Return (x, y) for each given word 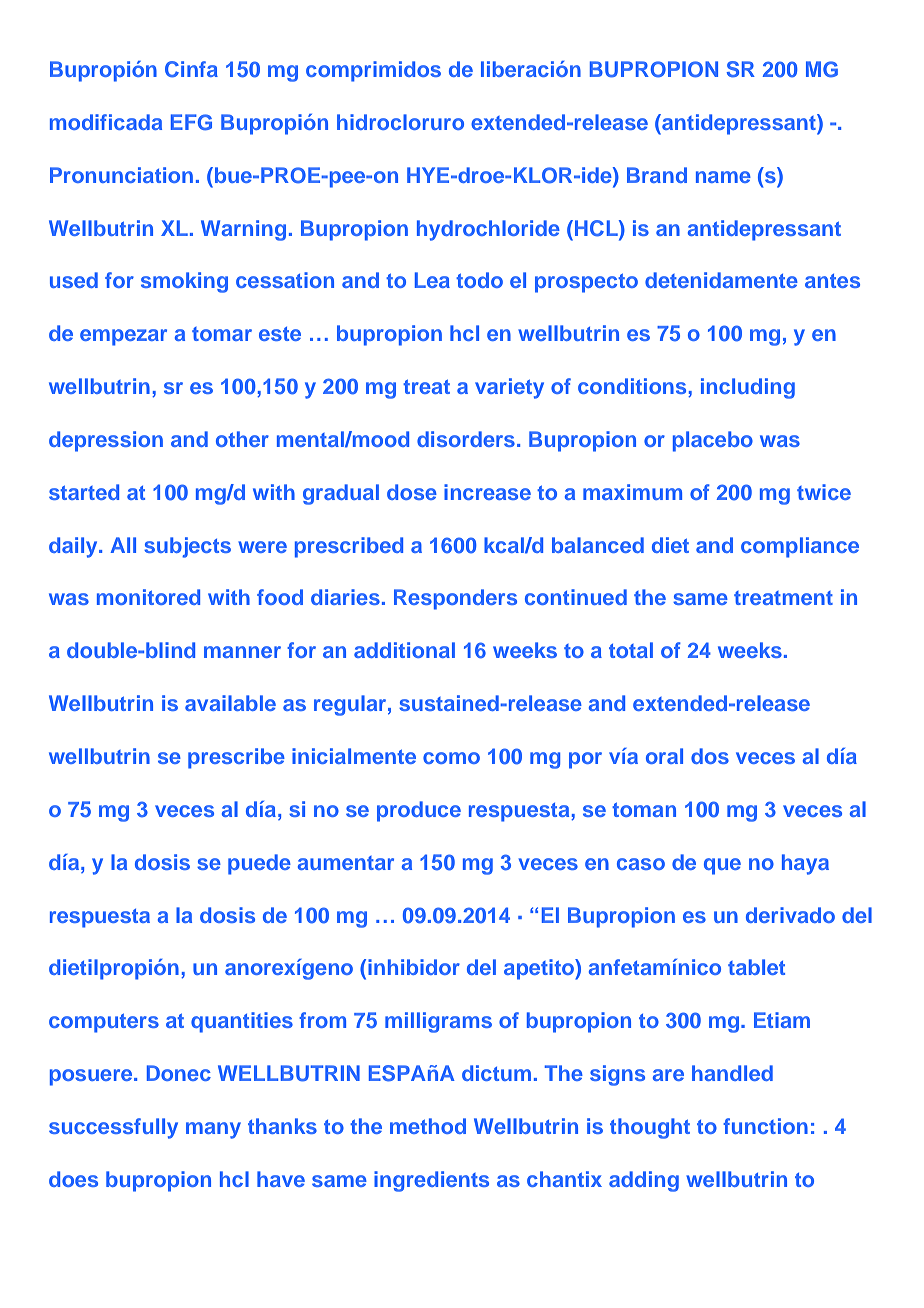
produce (419, 811)
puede (259, 864)
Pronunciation (121, 175)
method (428, 1126)
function (765, 1126)
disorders (466, 439)
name (723, 177)
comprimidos (373, 71)
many (213, 1130)
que (722, 866)
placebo (713, 441)
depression (106, 441)
